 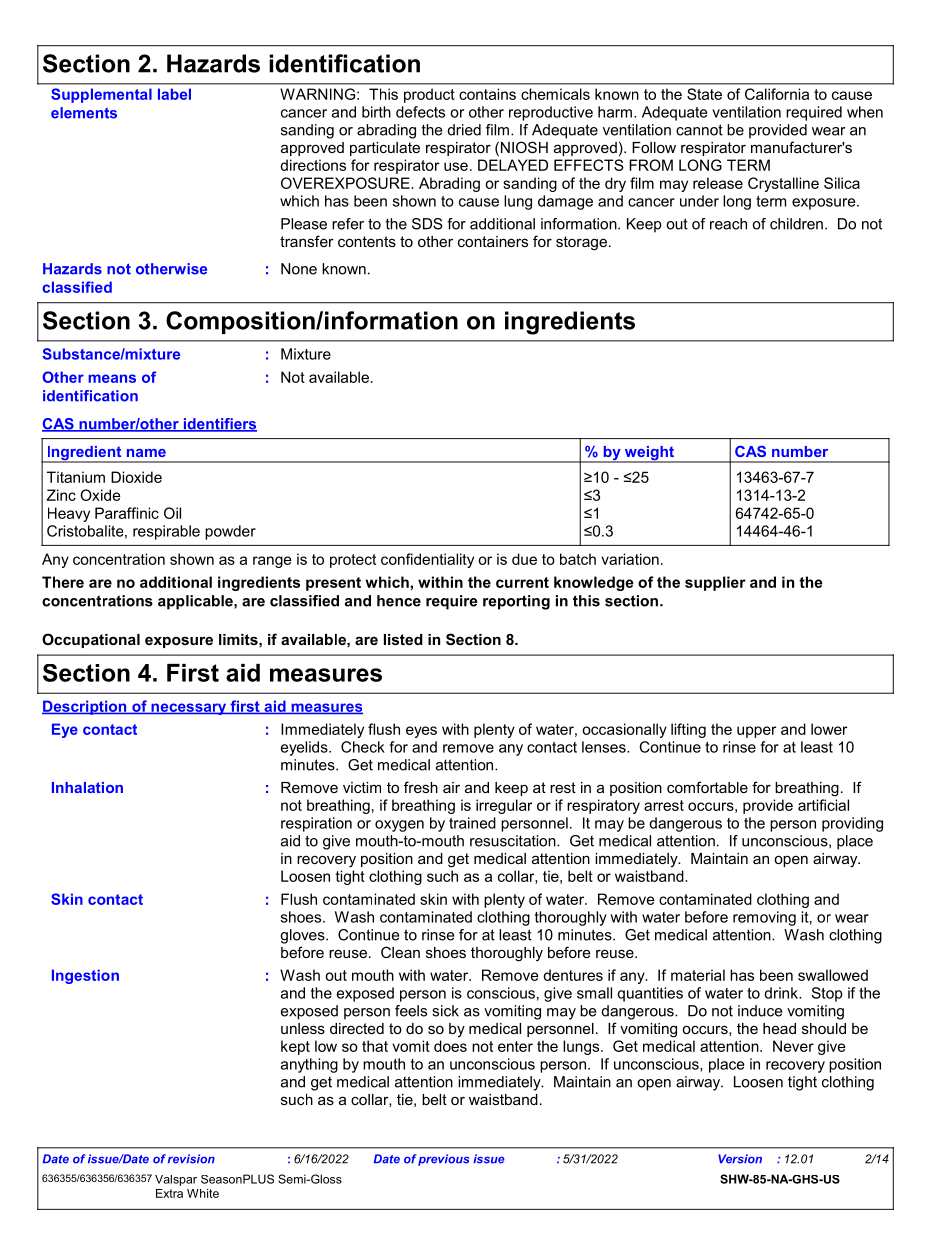 I want to click on previous, so click(x=443, y=1160).
